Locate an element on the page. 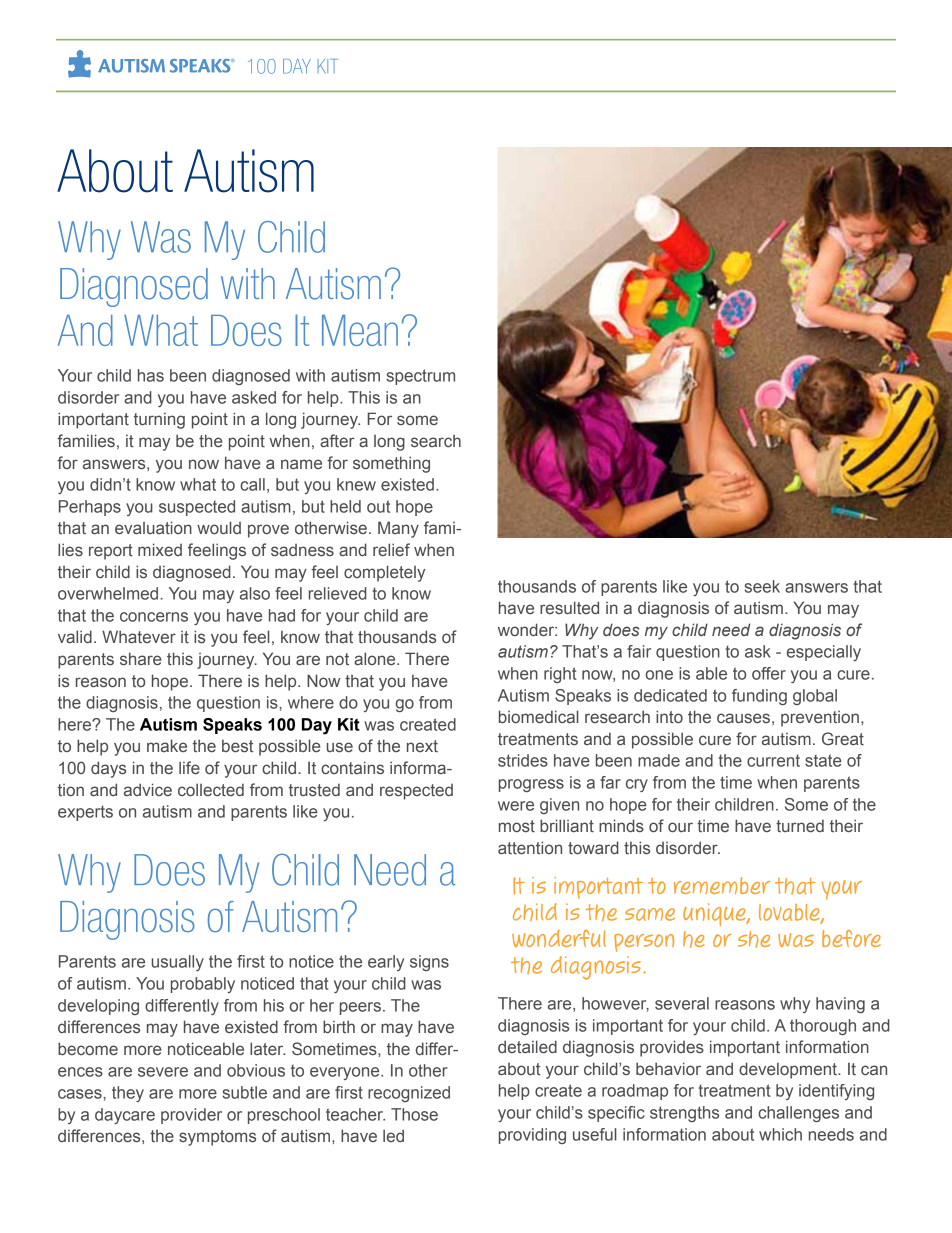  experts is located at coordinates (85, 813).
